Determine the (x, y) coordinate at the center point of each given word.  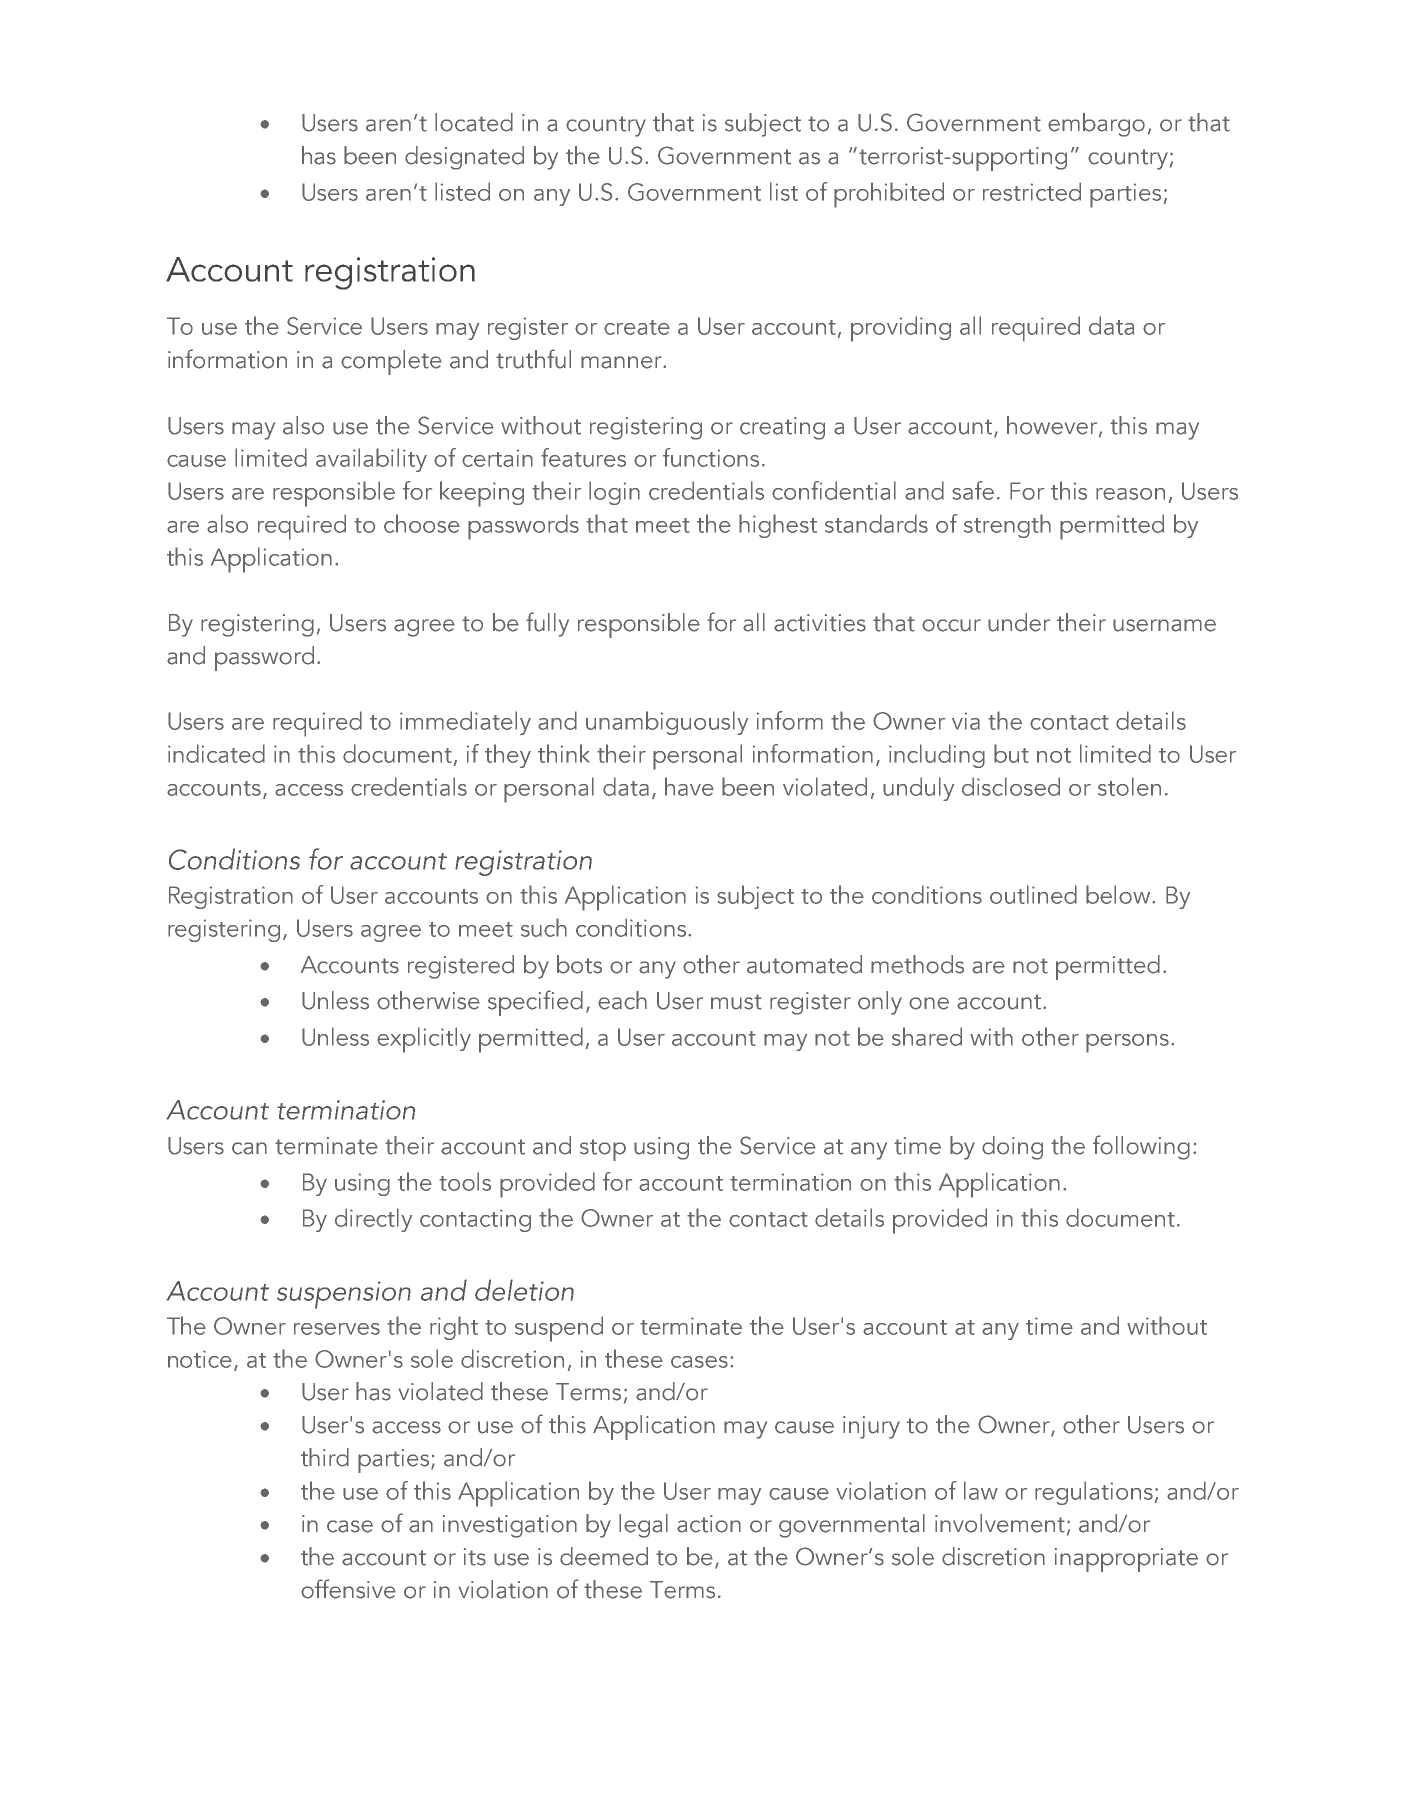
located (474, 122)
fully (547, 624)
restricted (1032, 191)
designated (464, 158)
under (1019, 622)
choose (422, 523)
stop (603, 1150)
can (249, 1148)
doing (1012, 1148)
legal (643, 1526)
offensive (348, 1589)
